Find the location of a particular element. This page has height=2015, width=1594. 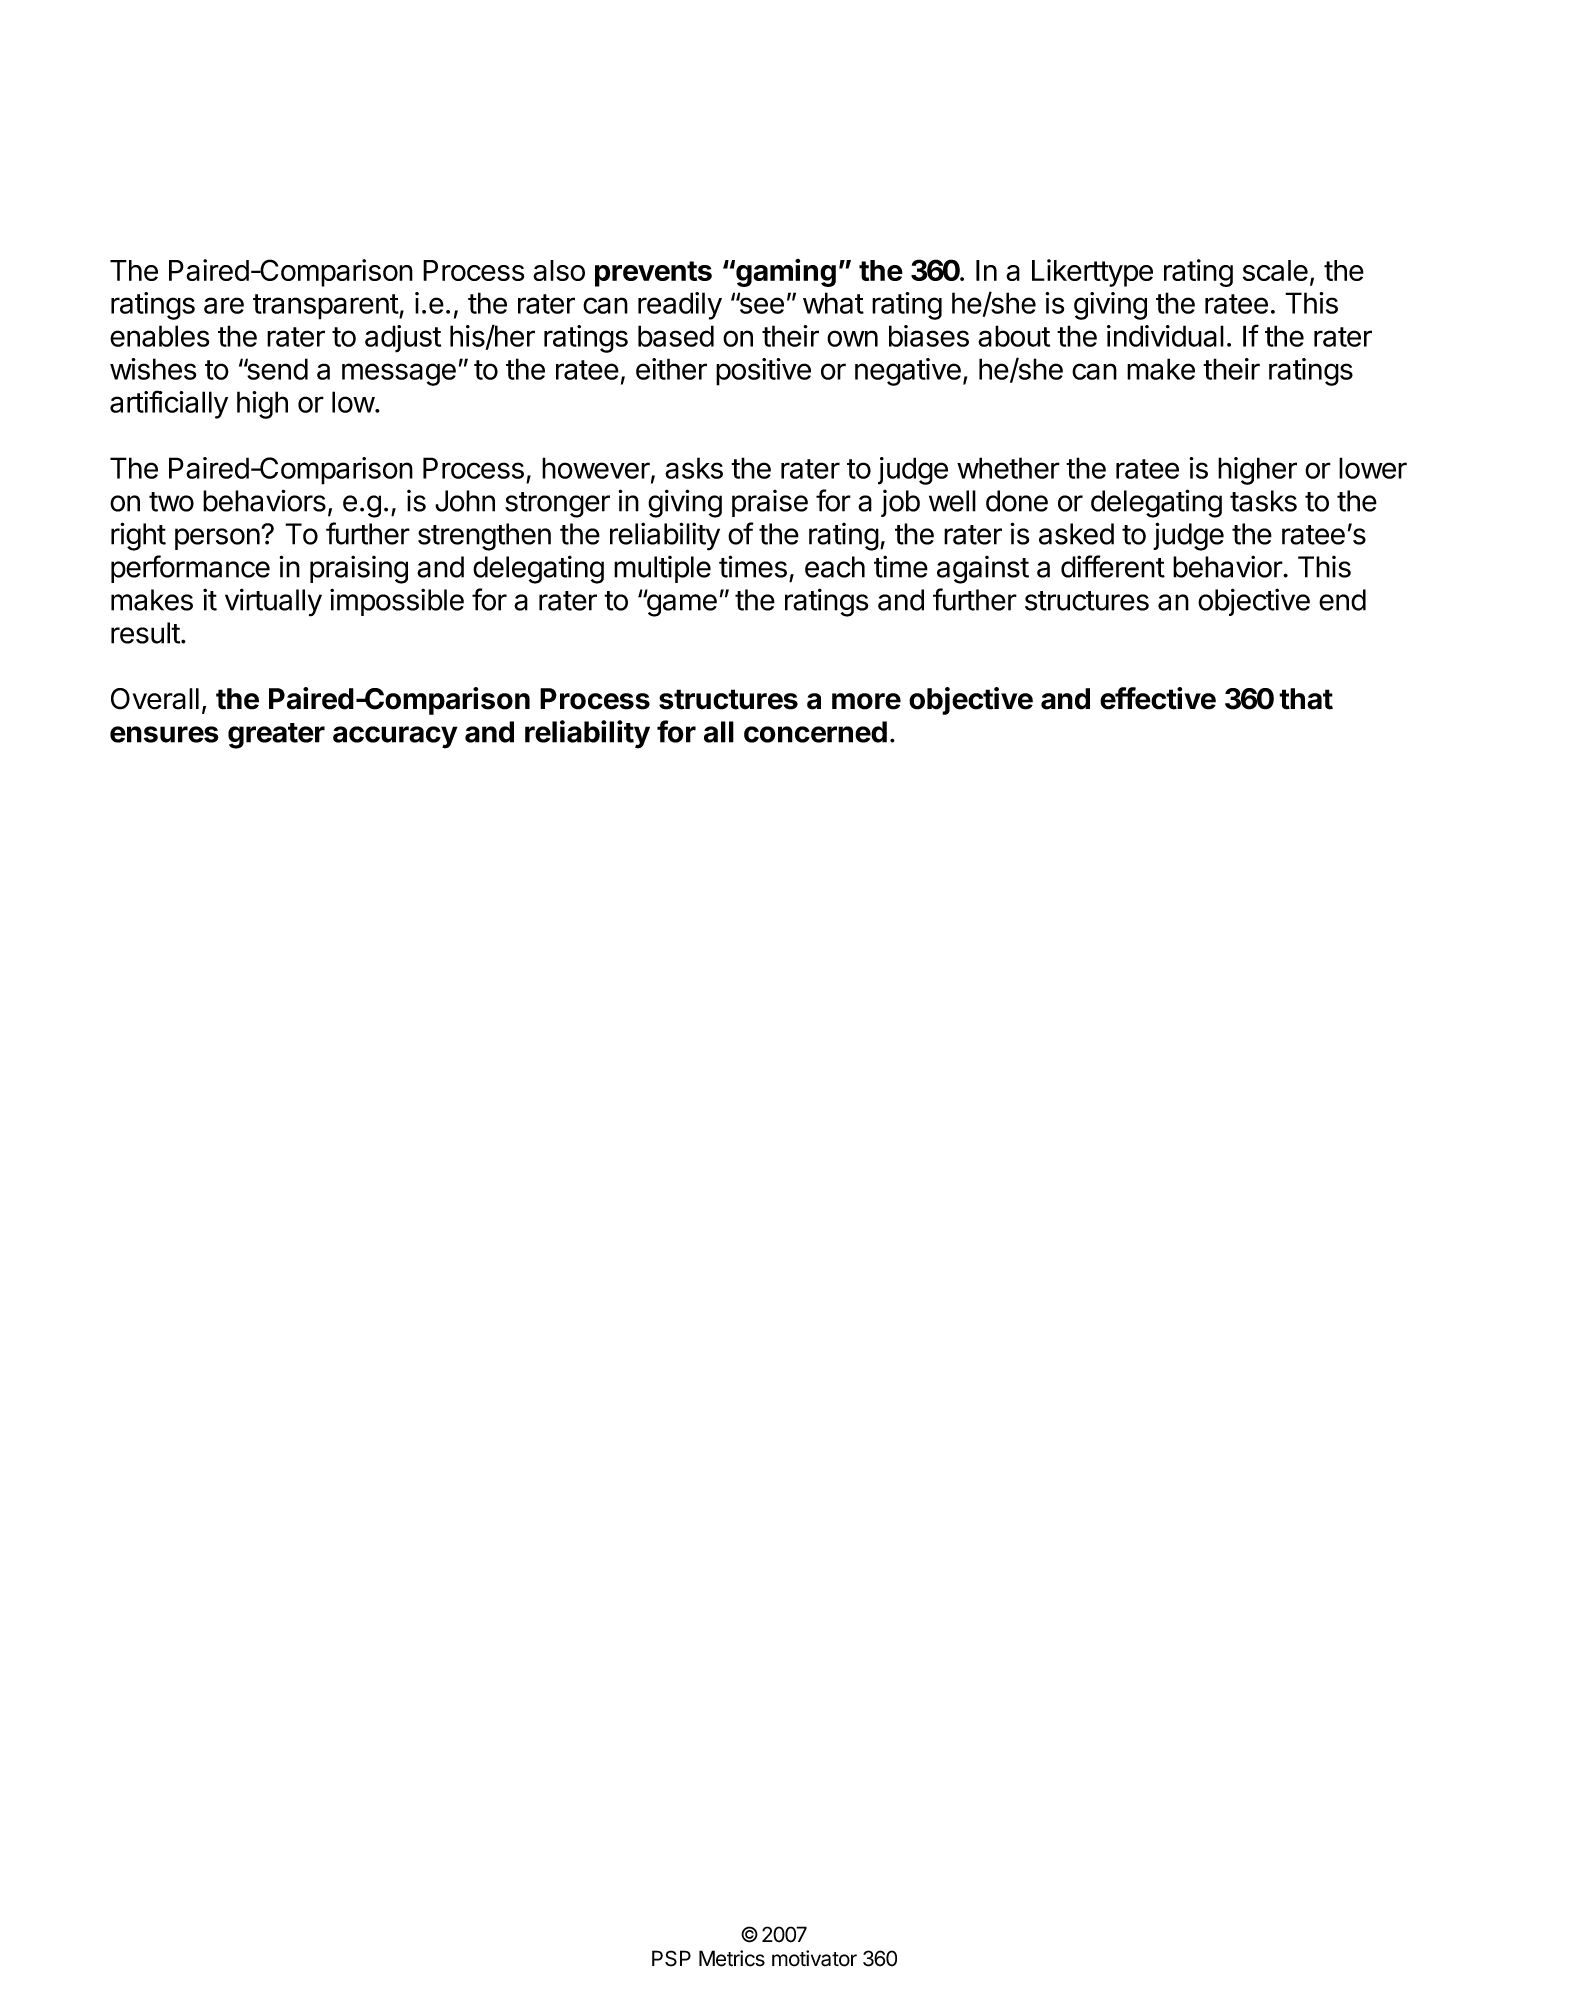

PSP is located at coordinates (671, 1958).
